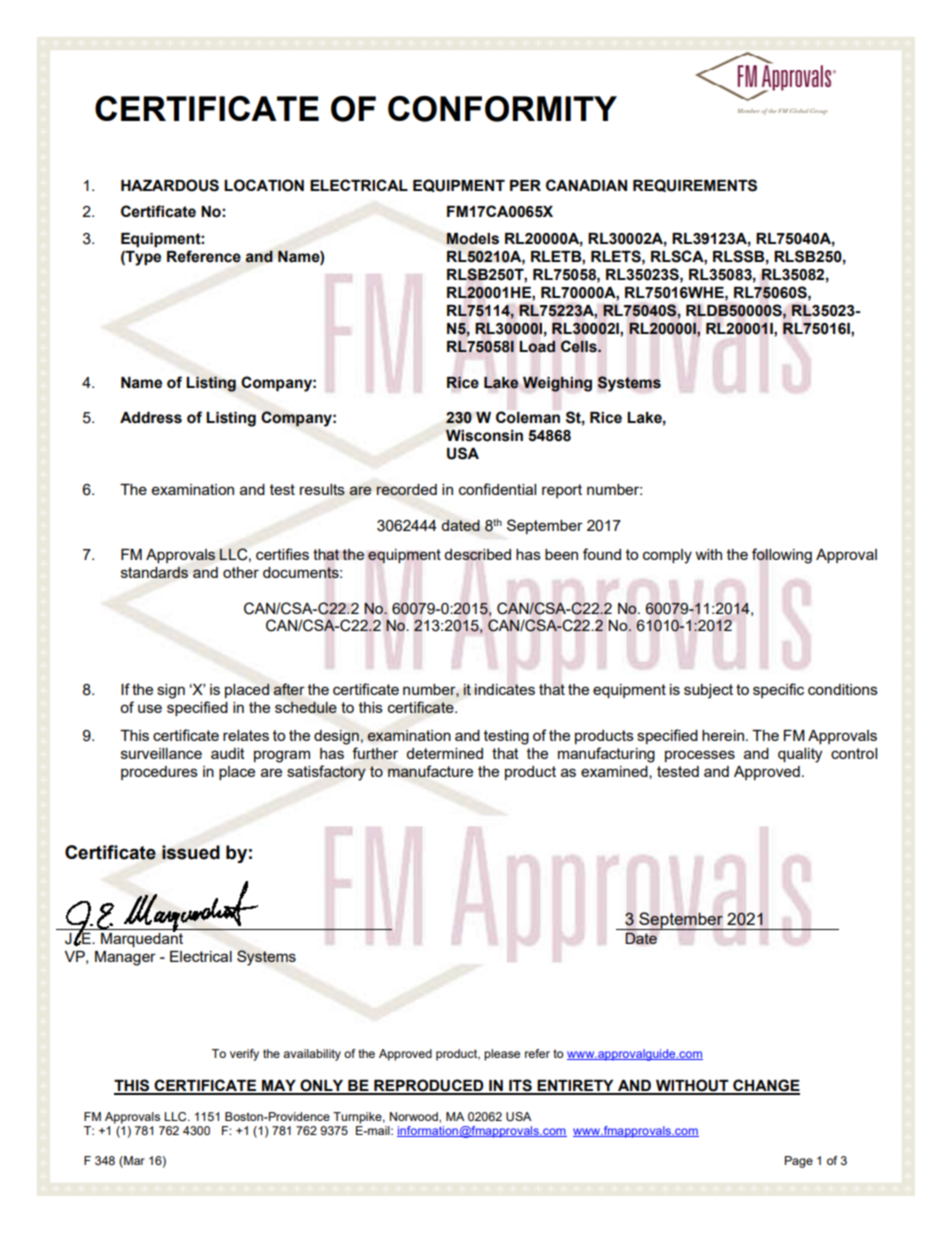  I want to click on Address, so click(151, 418).
